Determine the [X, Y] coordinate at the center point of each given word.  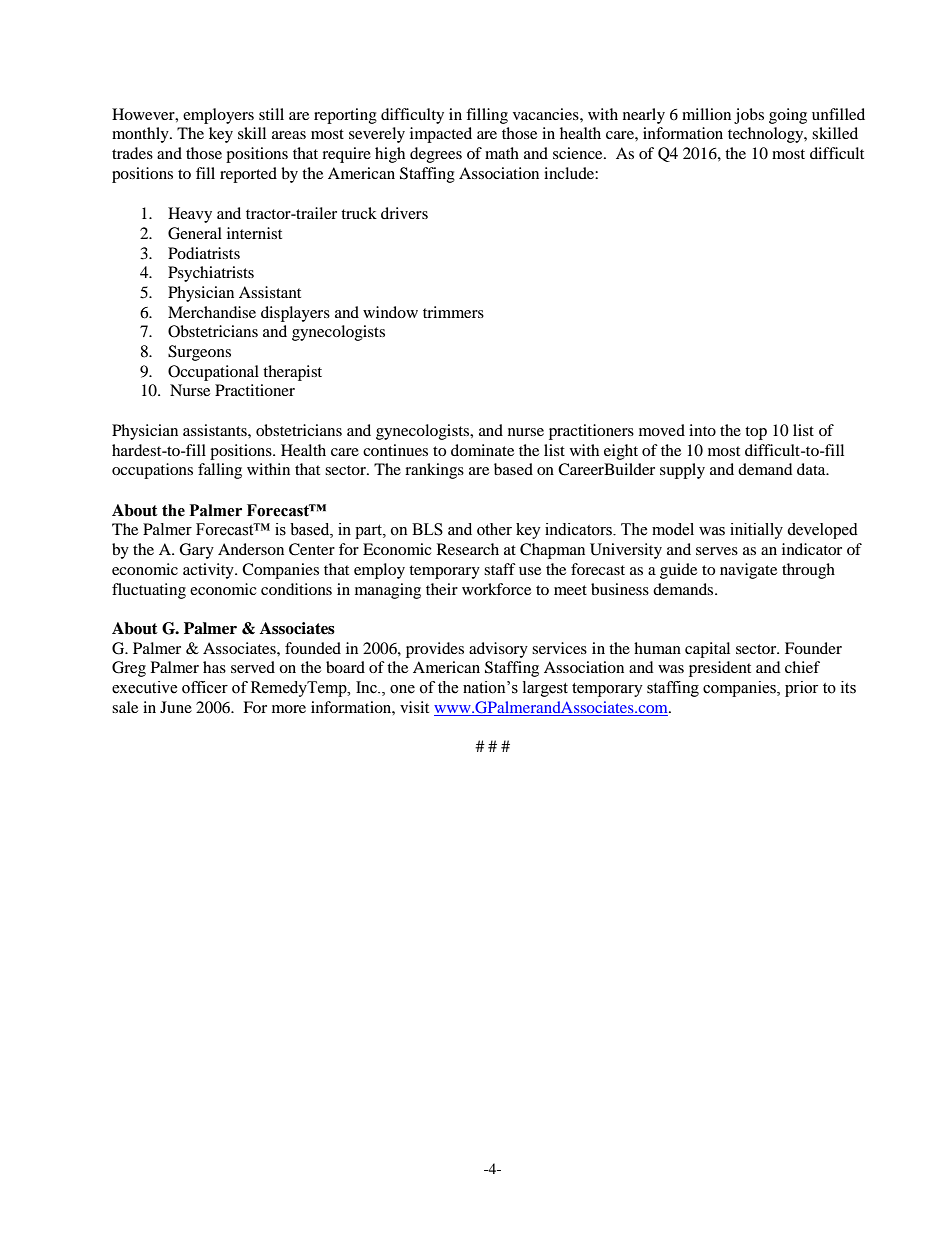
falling [220, 471]
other [494, 529]
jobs [749, 116]
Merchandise [212, 312]
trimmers [453, 312]
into [702, 430]
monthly [141, 135]
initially [756, 531]
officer [205, 687]
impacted [441, 135]
